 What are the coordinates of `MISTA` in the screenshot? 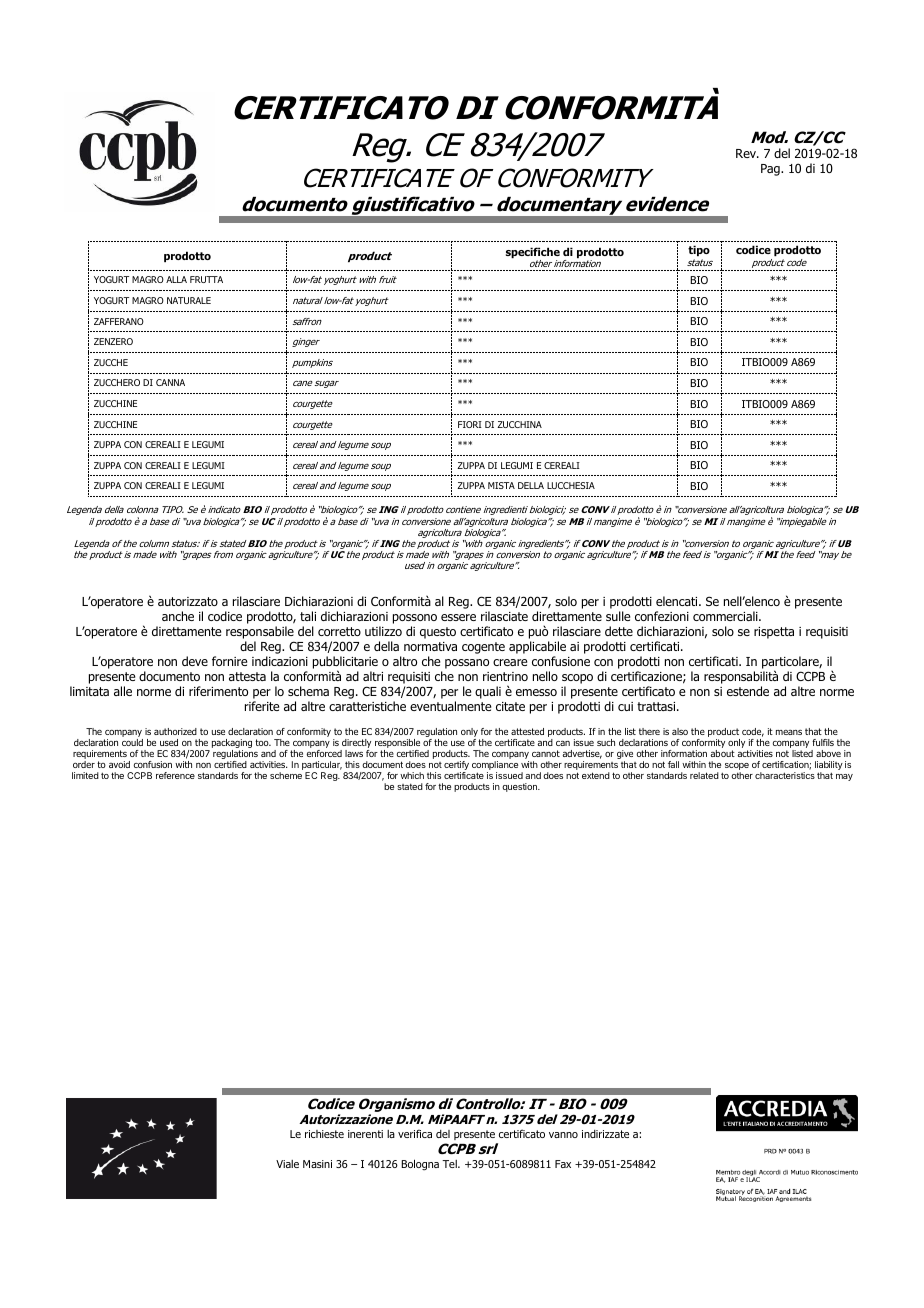 It's located at (501, 485).
